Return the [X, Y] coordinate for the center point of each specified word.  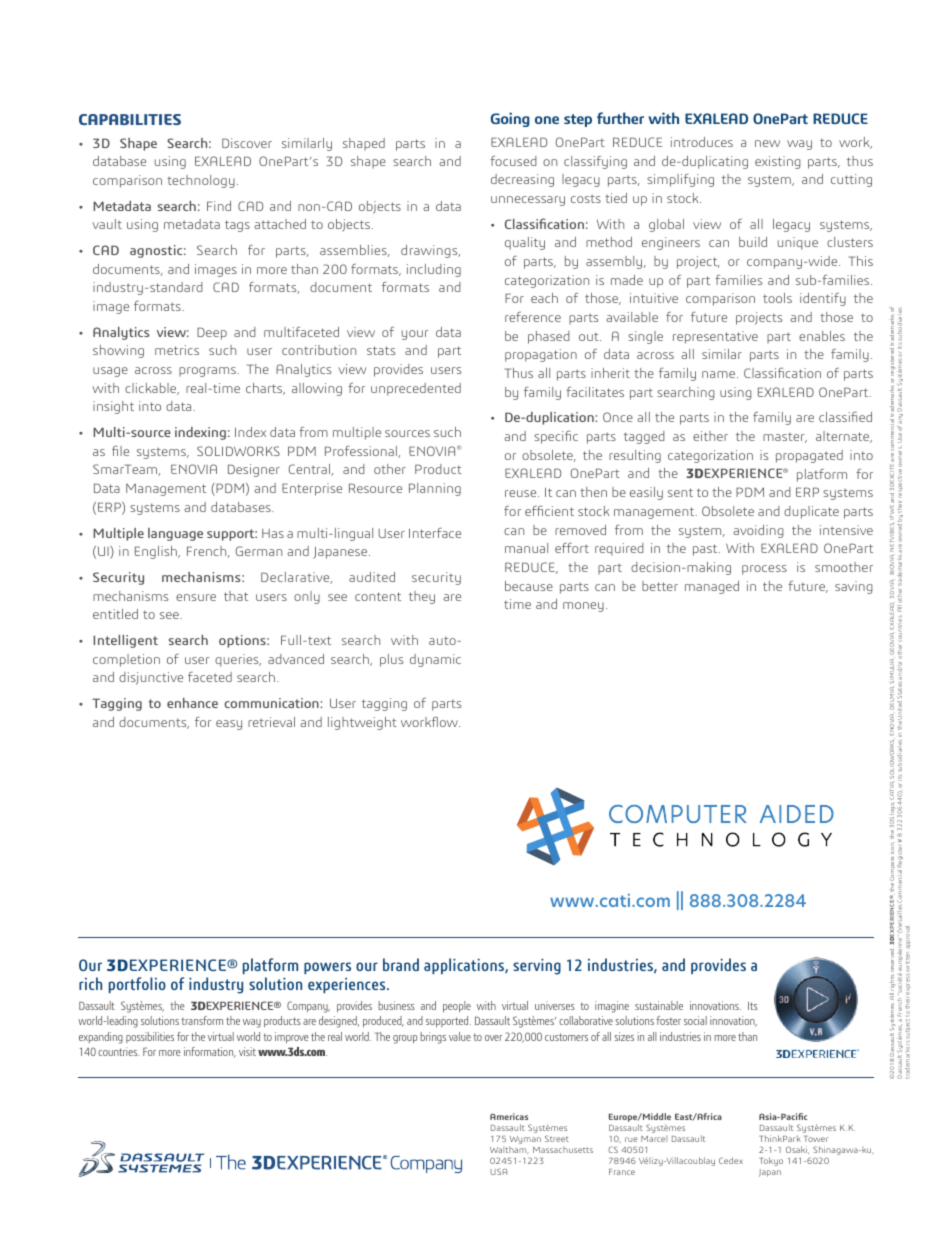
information [210, 1052]
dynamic [435, 660]
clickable [152, 389]
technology [201, 181]
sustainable [659, 1005]
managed [712, 587]
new [767, 143]
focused [513, 161]
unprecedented [416, 389]
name [718, 374]
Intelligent [125, 641]
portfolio [137, 985]
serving [537, 966]
